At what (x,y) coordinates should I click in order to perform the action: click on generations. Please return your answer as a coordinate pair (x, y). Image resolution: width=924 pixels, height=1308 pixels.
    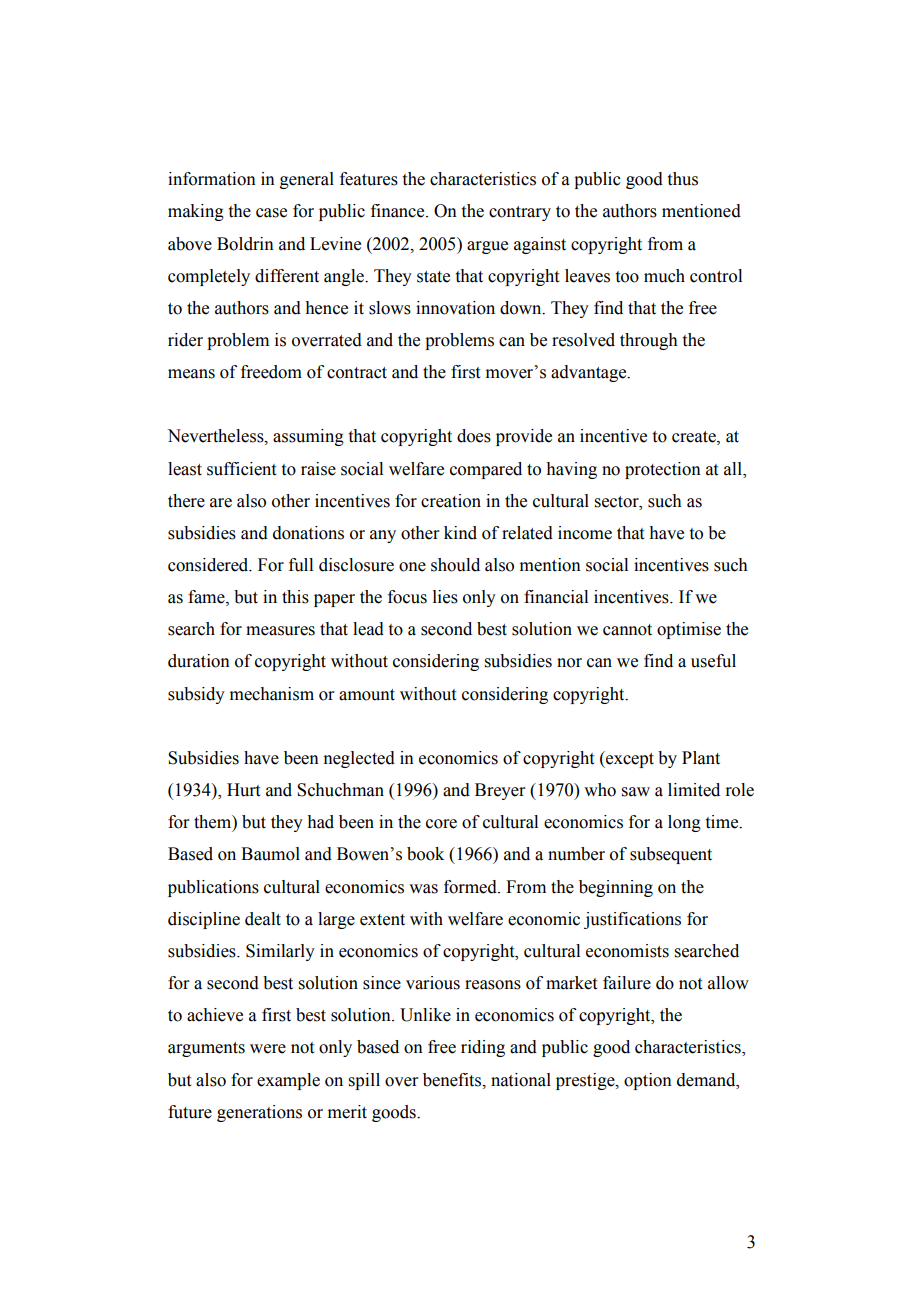
    Looking at the image, I should click on (259, 1113).
